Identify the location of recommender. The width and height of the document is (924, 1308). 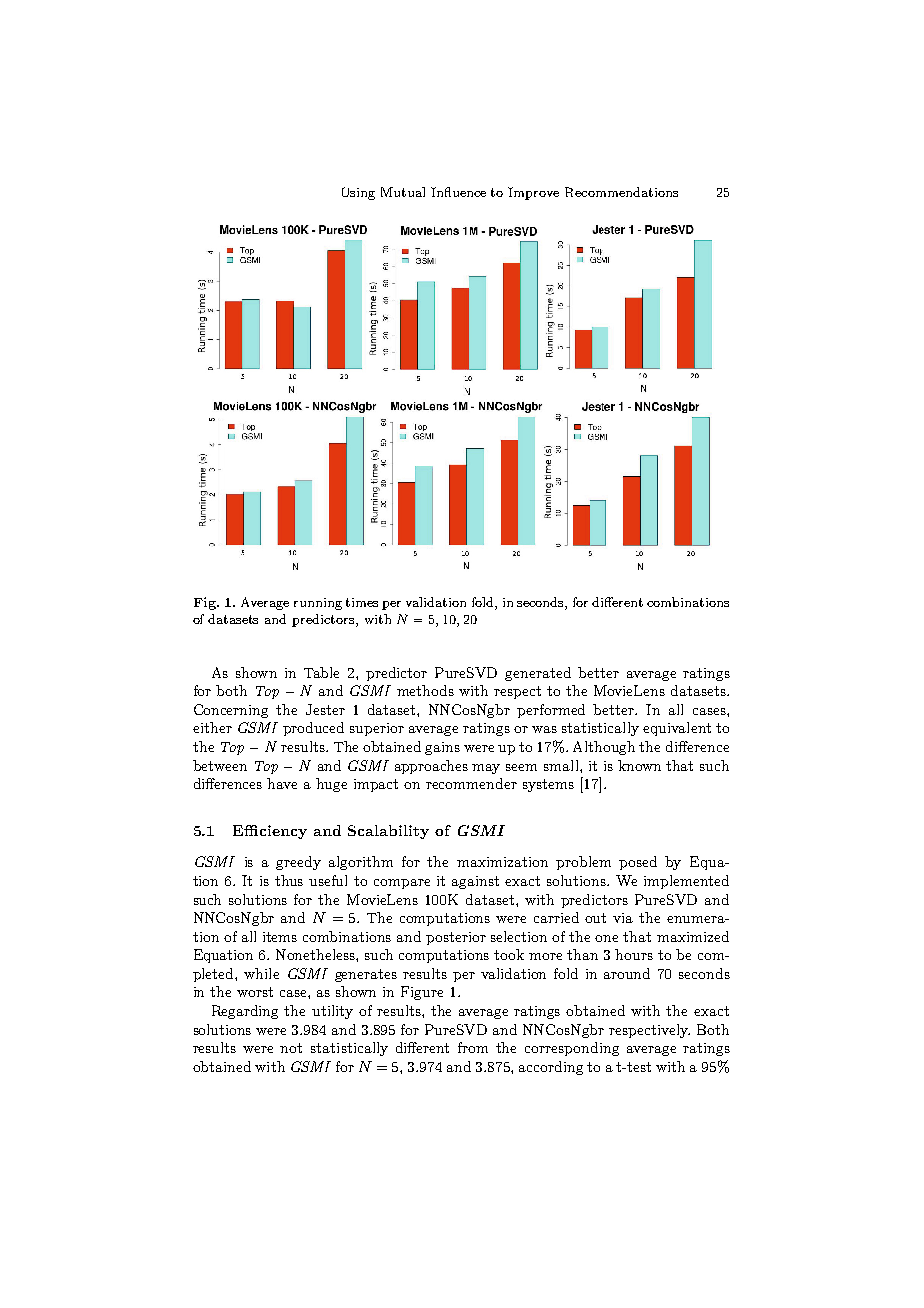
(471, 783).
